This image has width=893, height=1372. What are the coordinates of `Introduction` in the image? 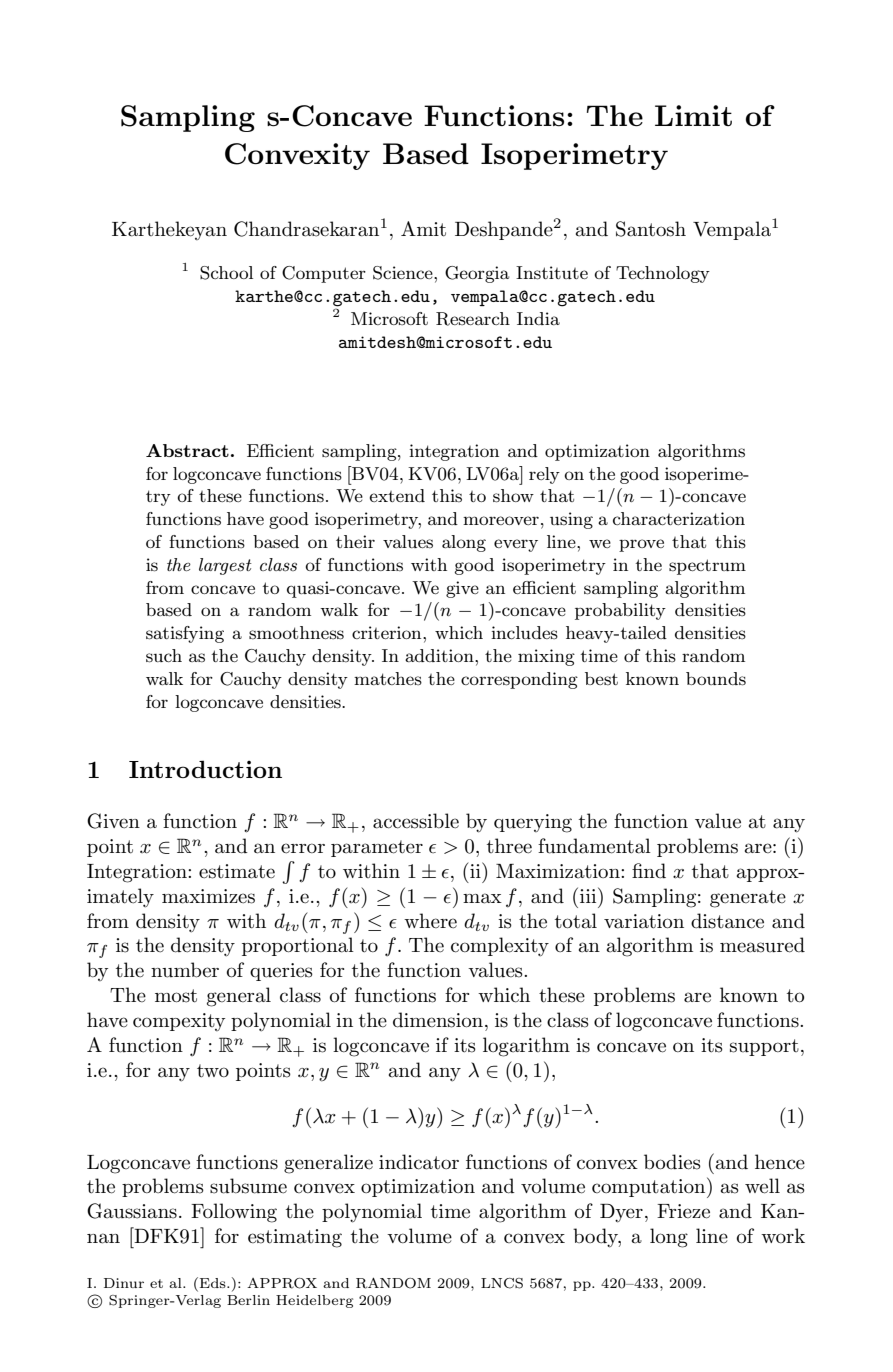 It's located at (205, 769).
